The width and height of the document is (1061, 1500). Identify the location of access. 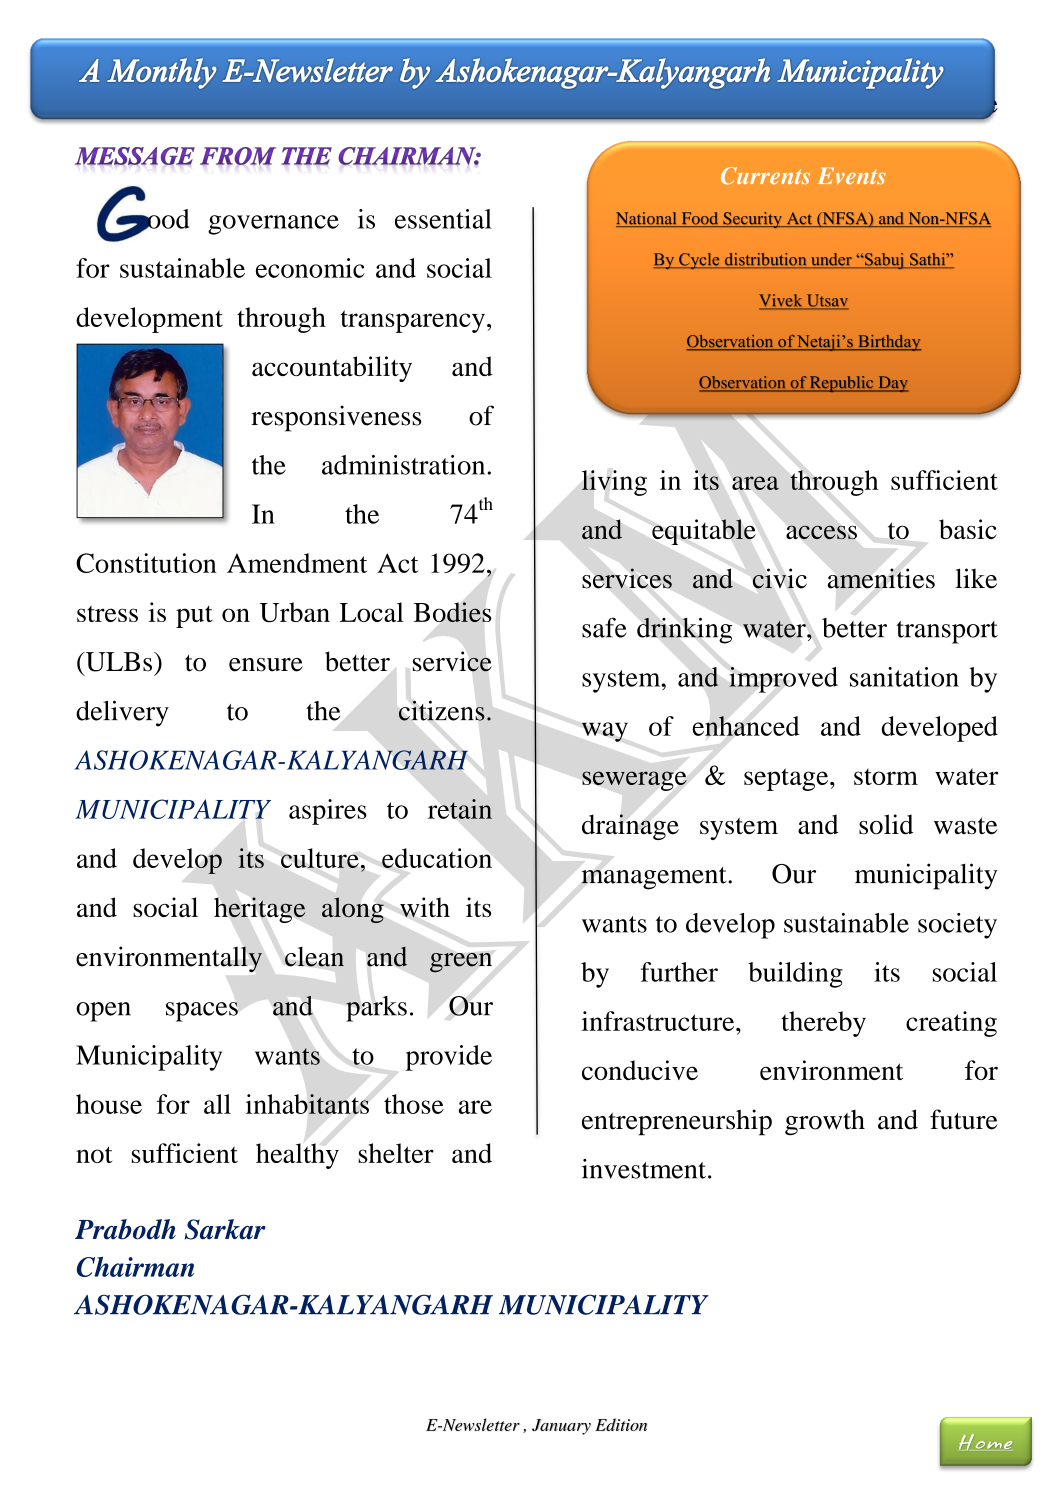
(821, 532).
